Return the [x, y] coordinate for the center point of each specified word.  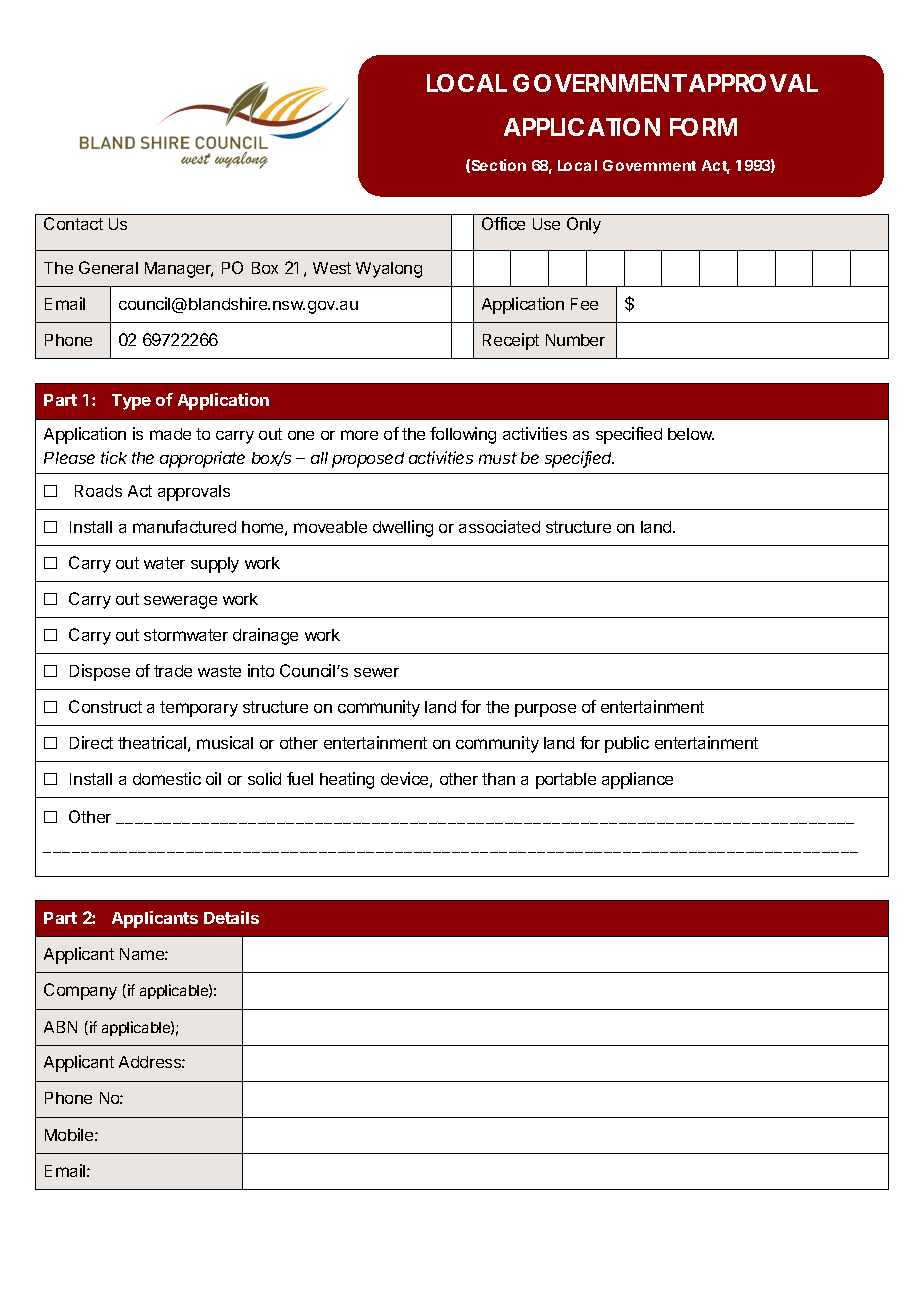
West [332, 268]
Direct [91, 742]
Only [584, 225]
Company [80, 991]
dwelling [403, 528]
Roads [98, 491]
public [627, 744]
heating [347, 780]
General [108, 267]
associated [499, 526]
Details [231, 917]
